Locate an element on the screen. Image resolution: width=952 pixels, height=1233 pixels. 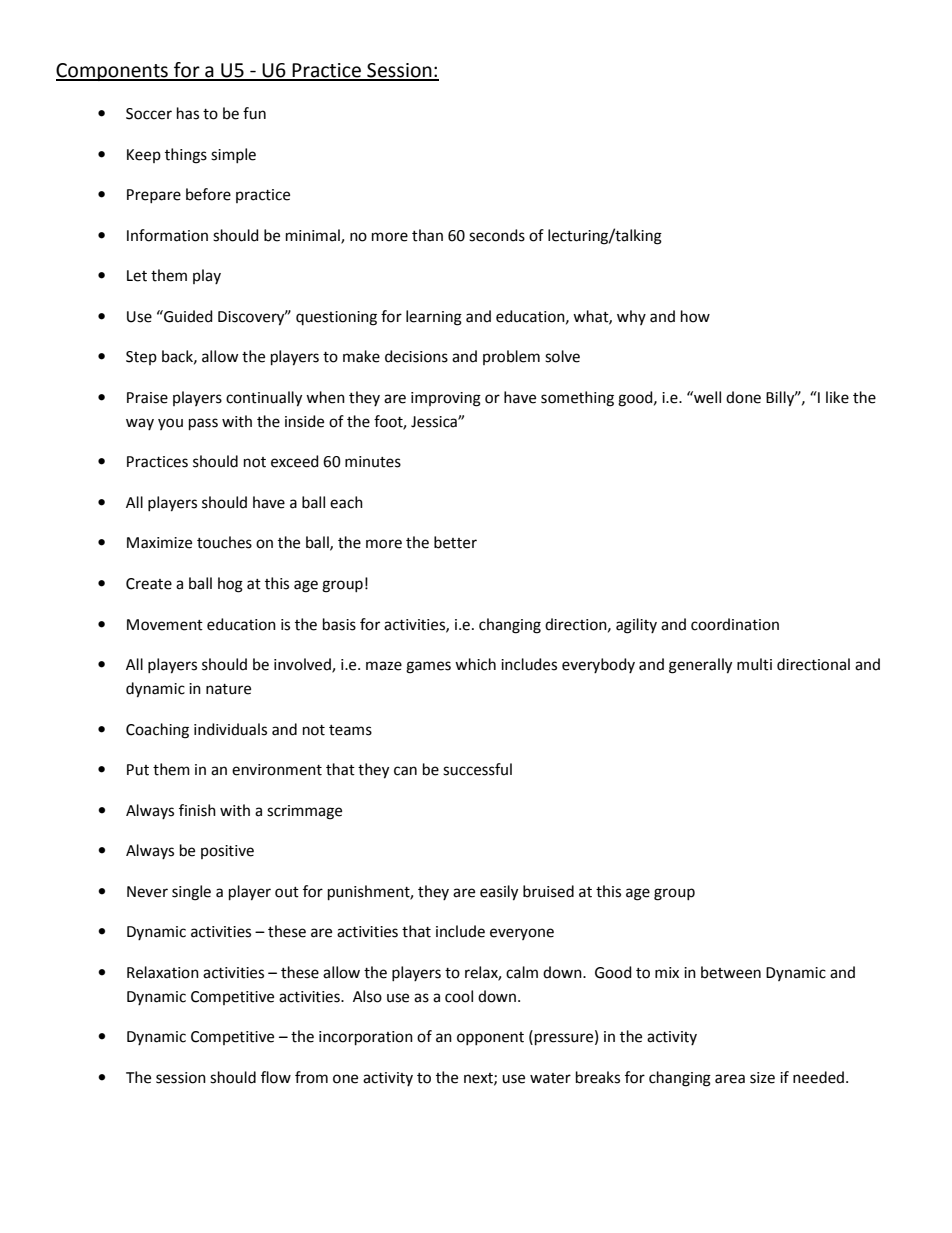
successful is located at coordinates (477, 769).
